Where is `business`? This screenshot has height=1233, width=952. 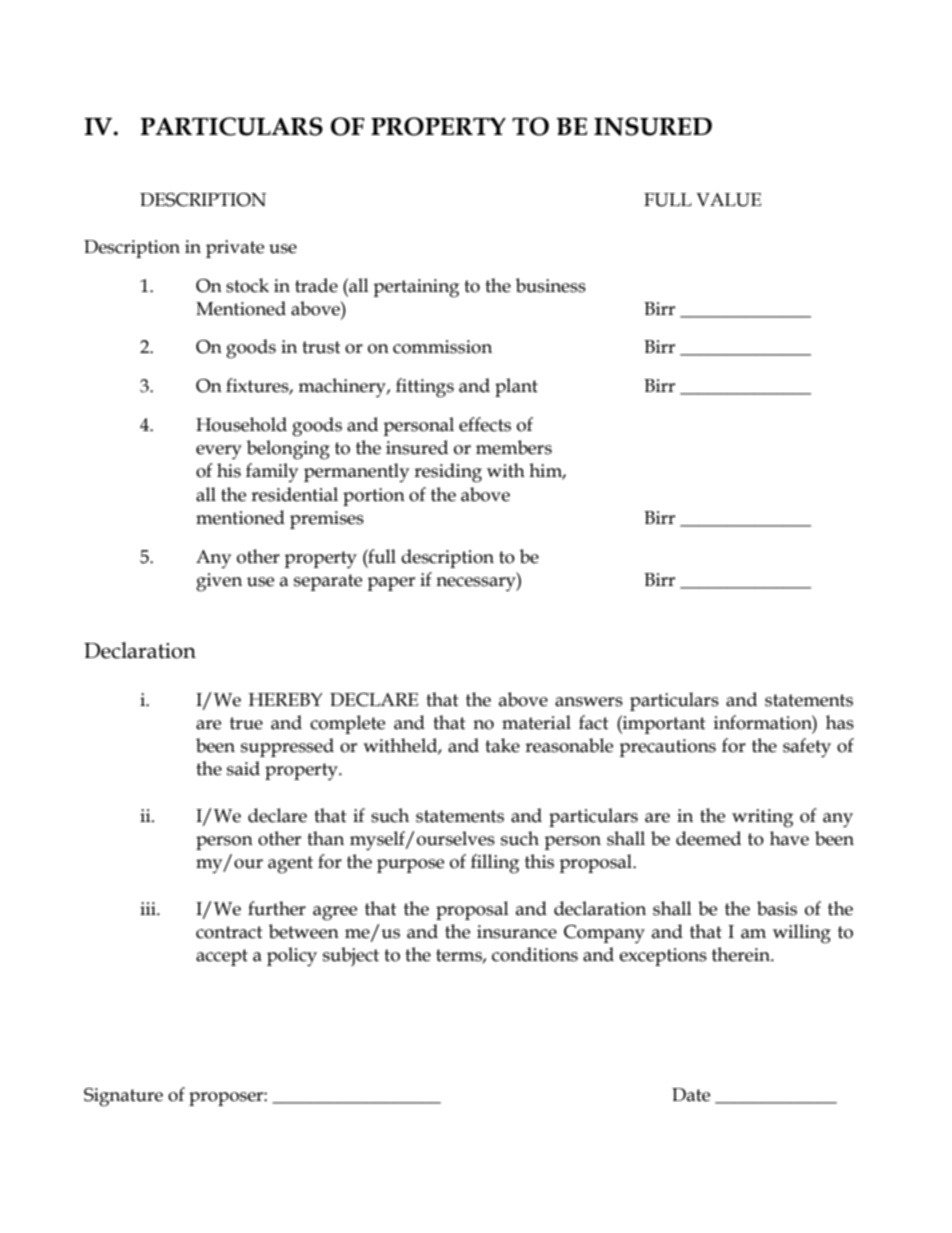 business is located at coordinates (551, 285).
